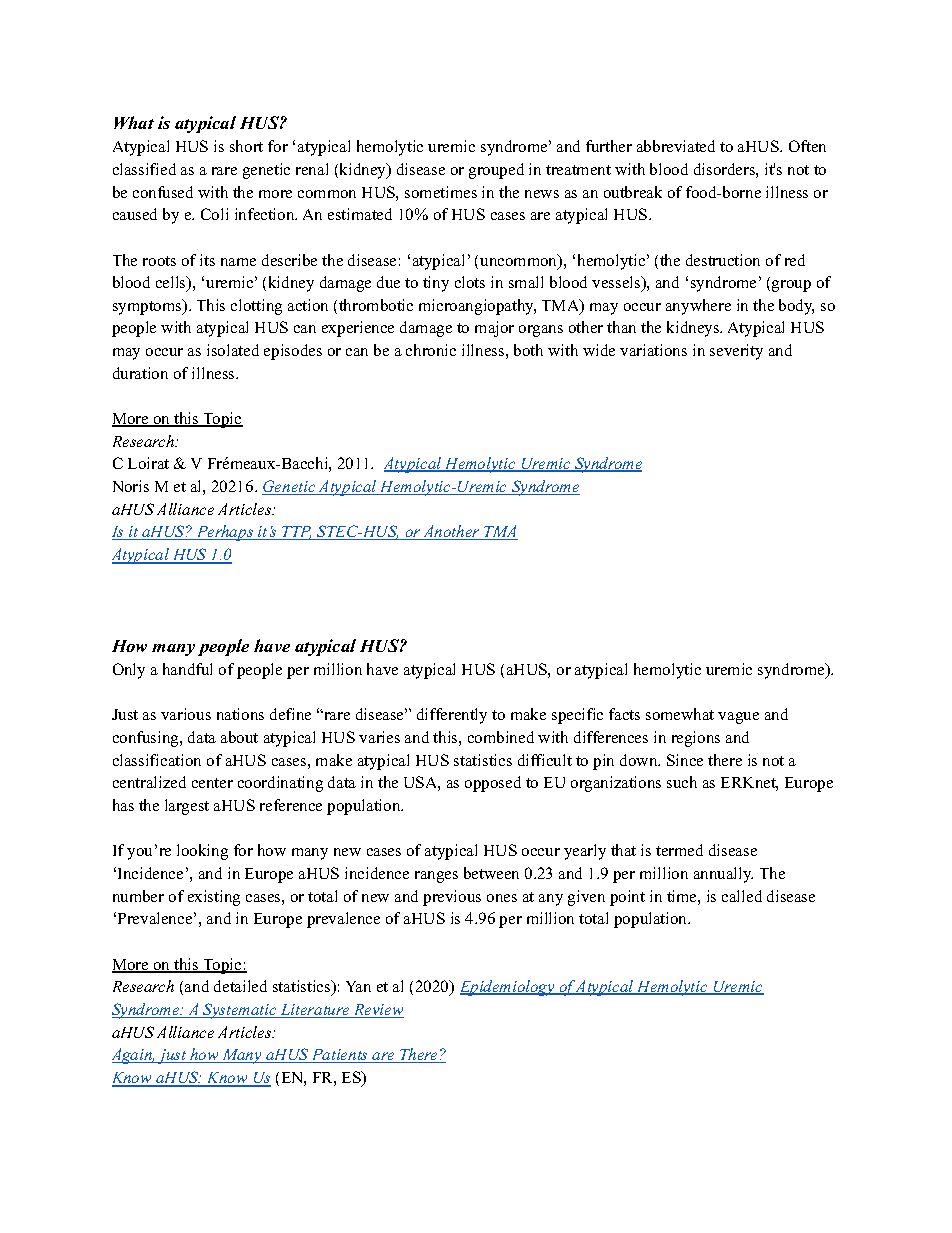 The height and width of the screenshot is (1233, 952). What do you see at coordinates (240, 1011) in the screenshot?
I see `Systematic` at bounding box center [240, 1011].
